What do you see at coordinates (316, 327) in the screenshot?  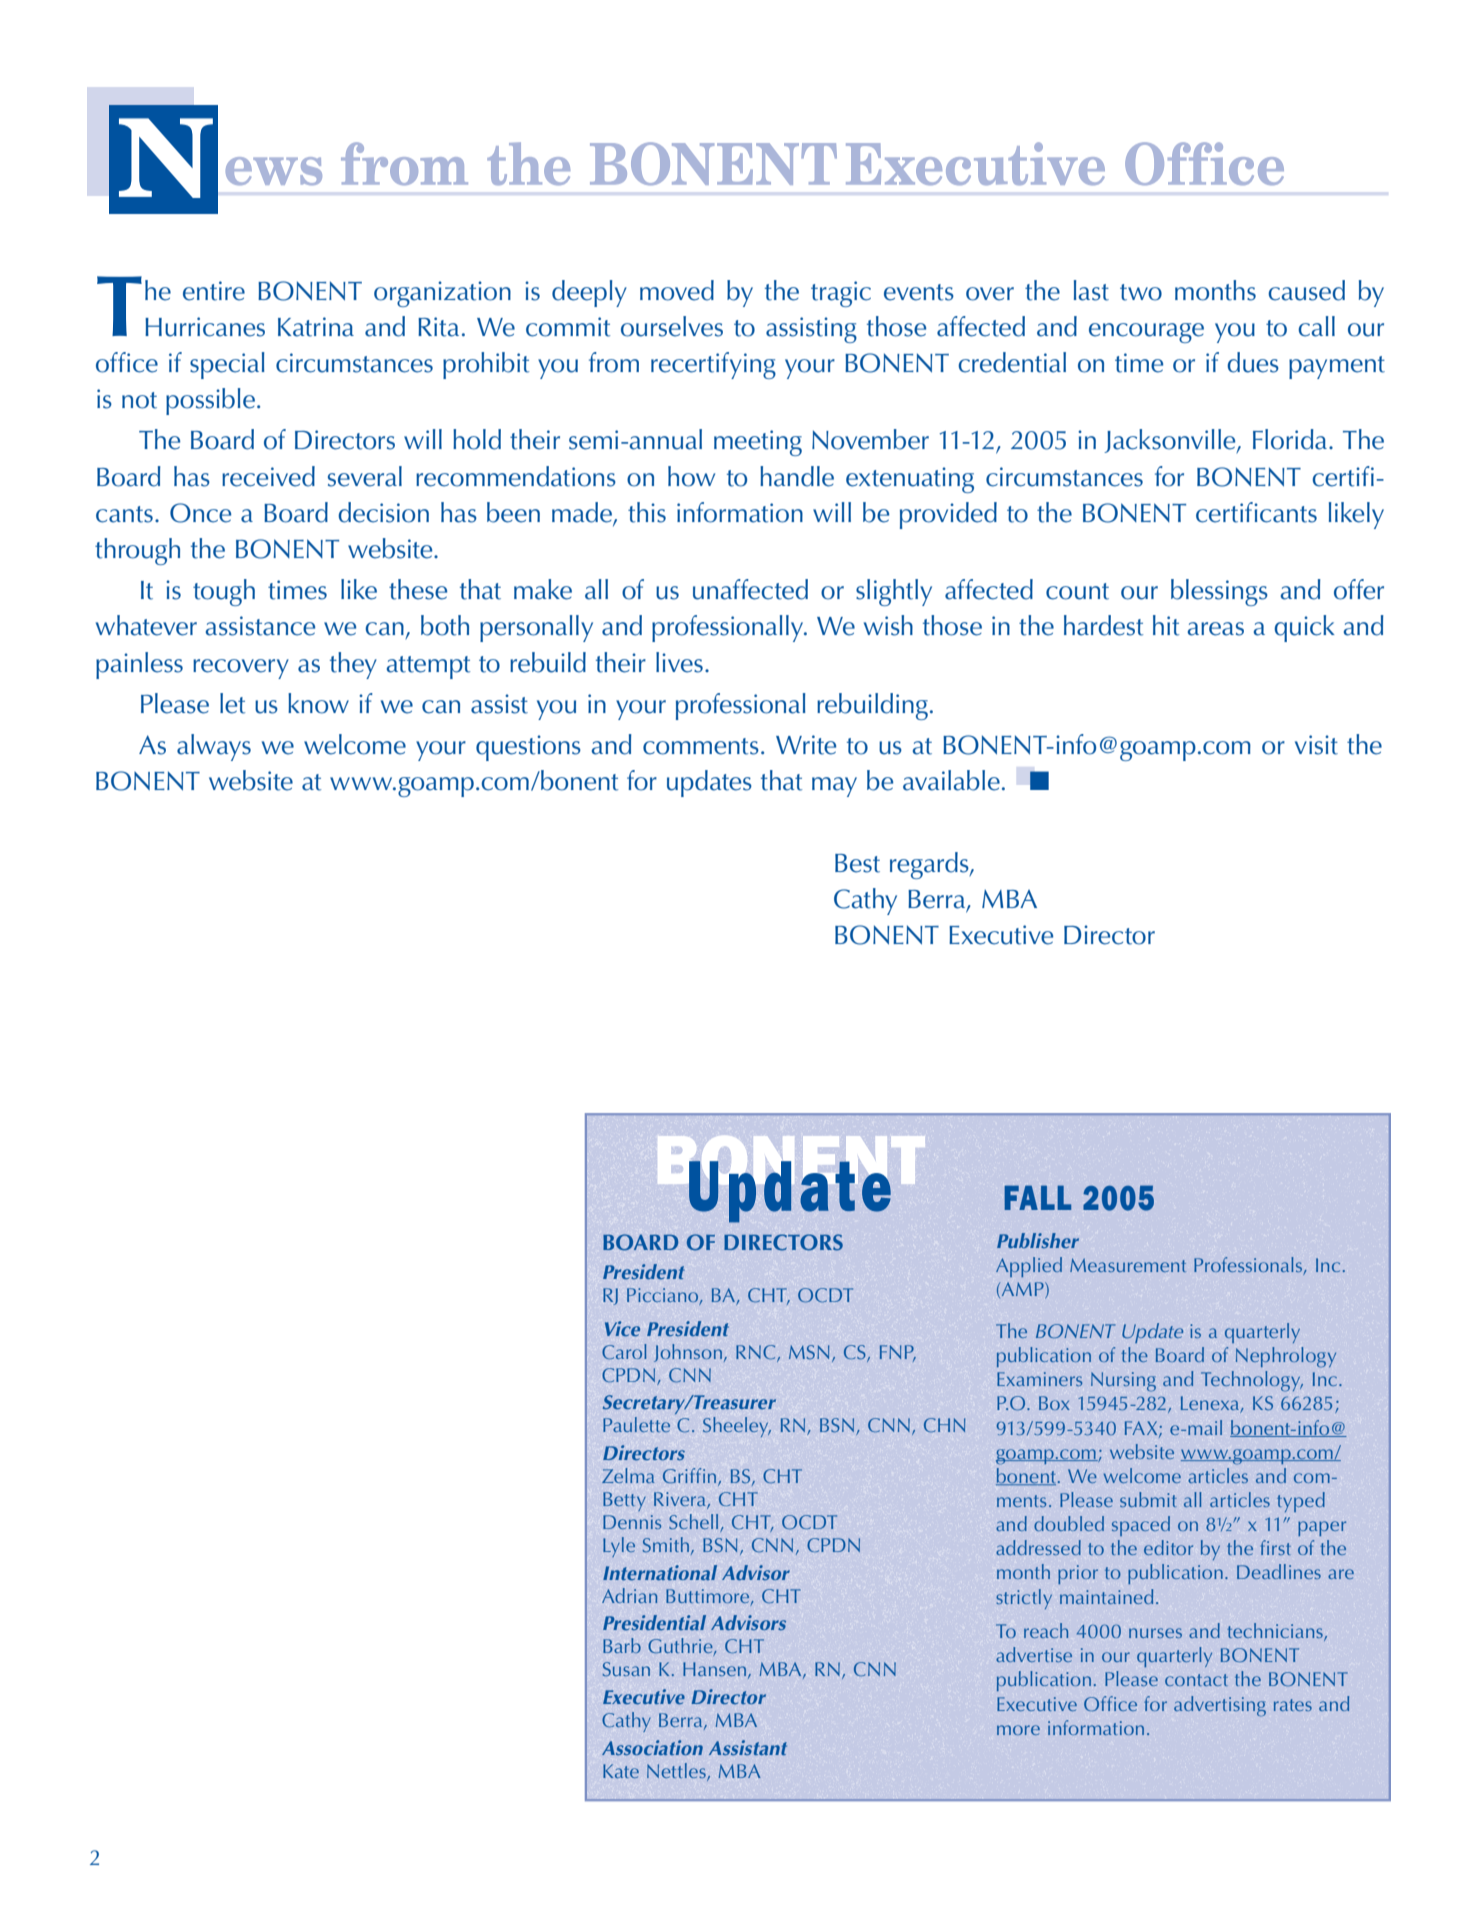 I see `Katrina` at bounding box center [316, 327].
